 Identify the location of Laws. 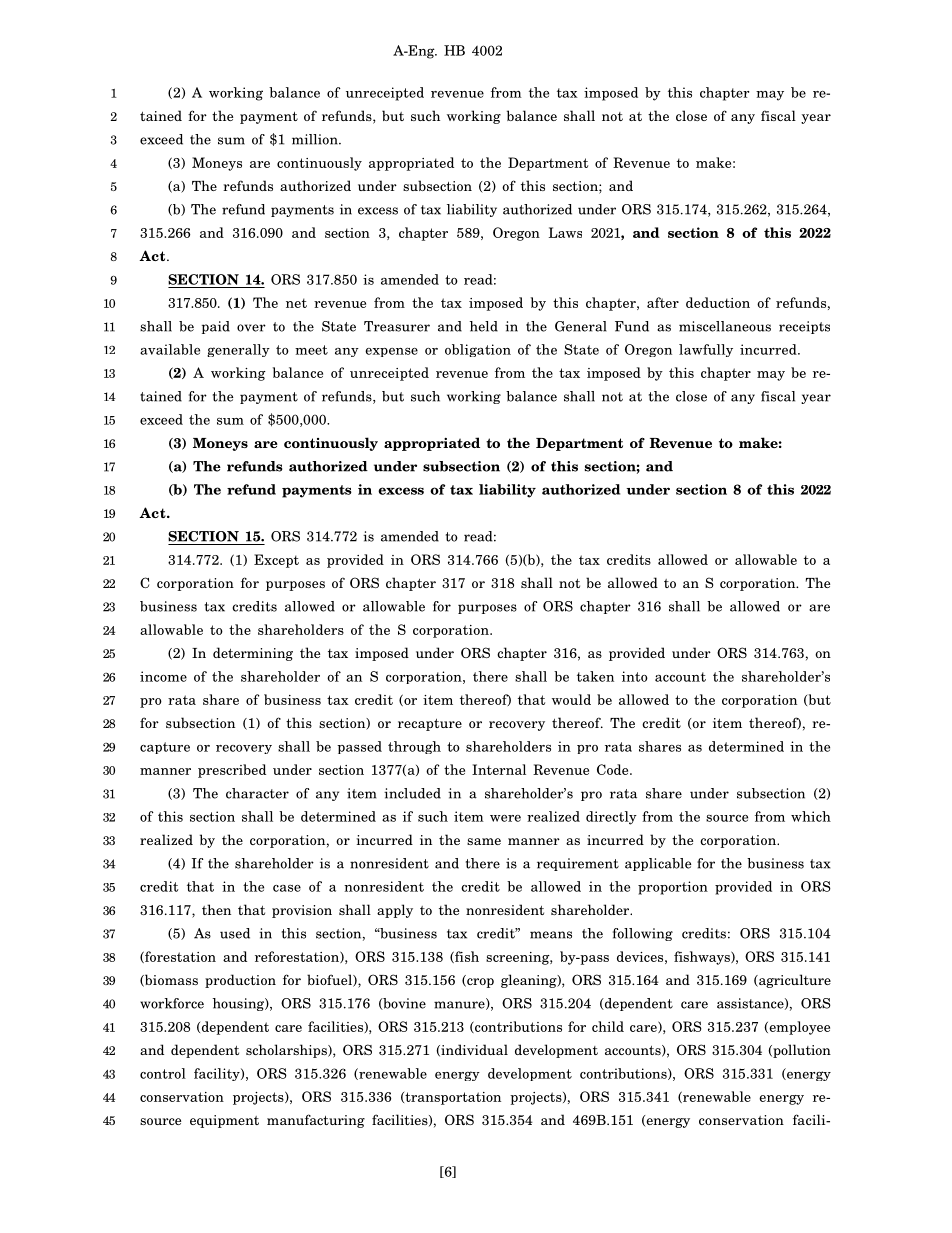
(565, 232).
